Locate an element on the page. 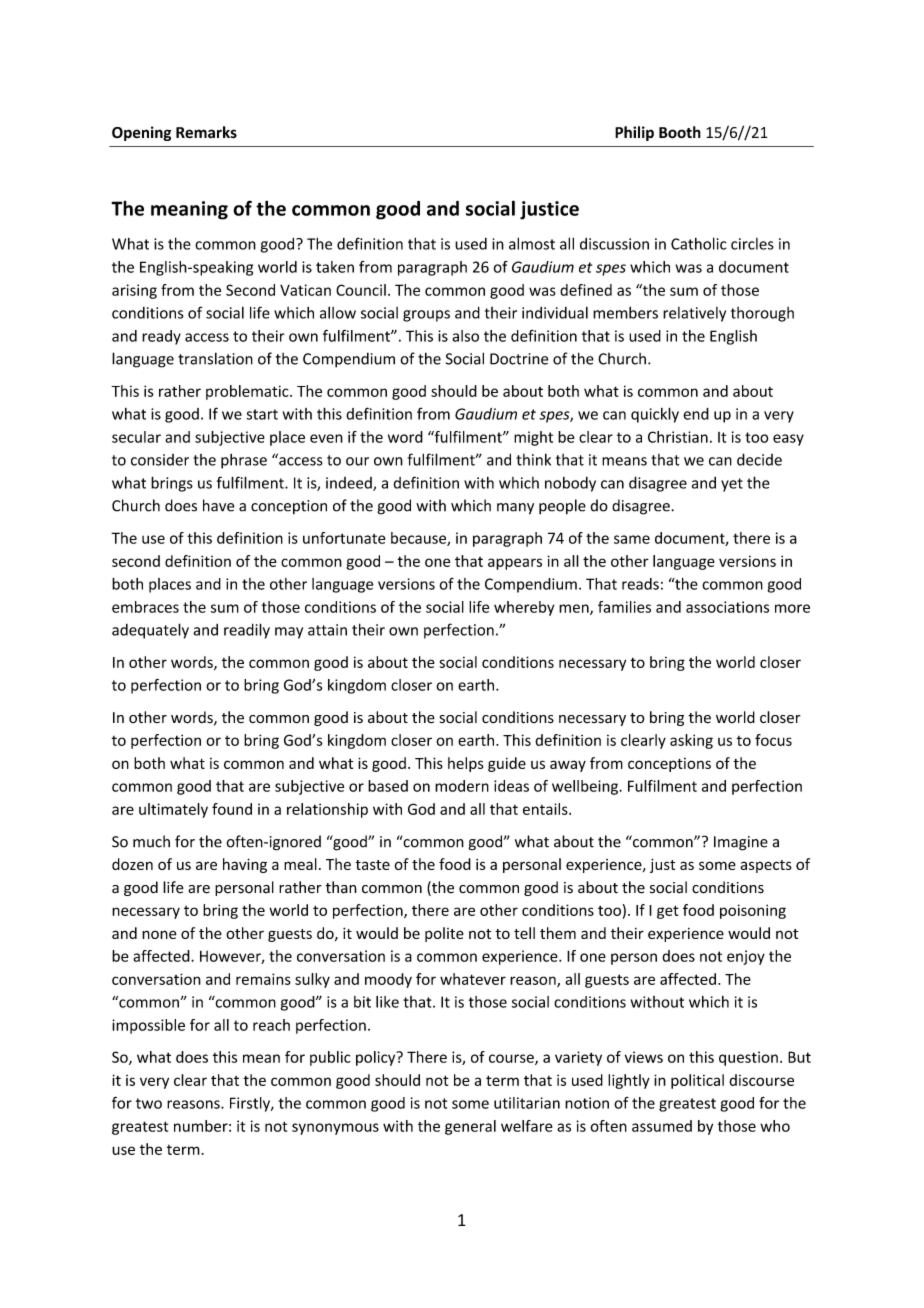 The width and height of the page is (924, 1308). almost is located at coordinates (532, 243).
